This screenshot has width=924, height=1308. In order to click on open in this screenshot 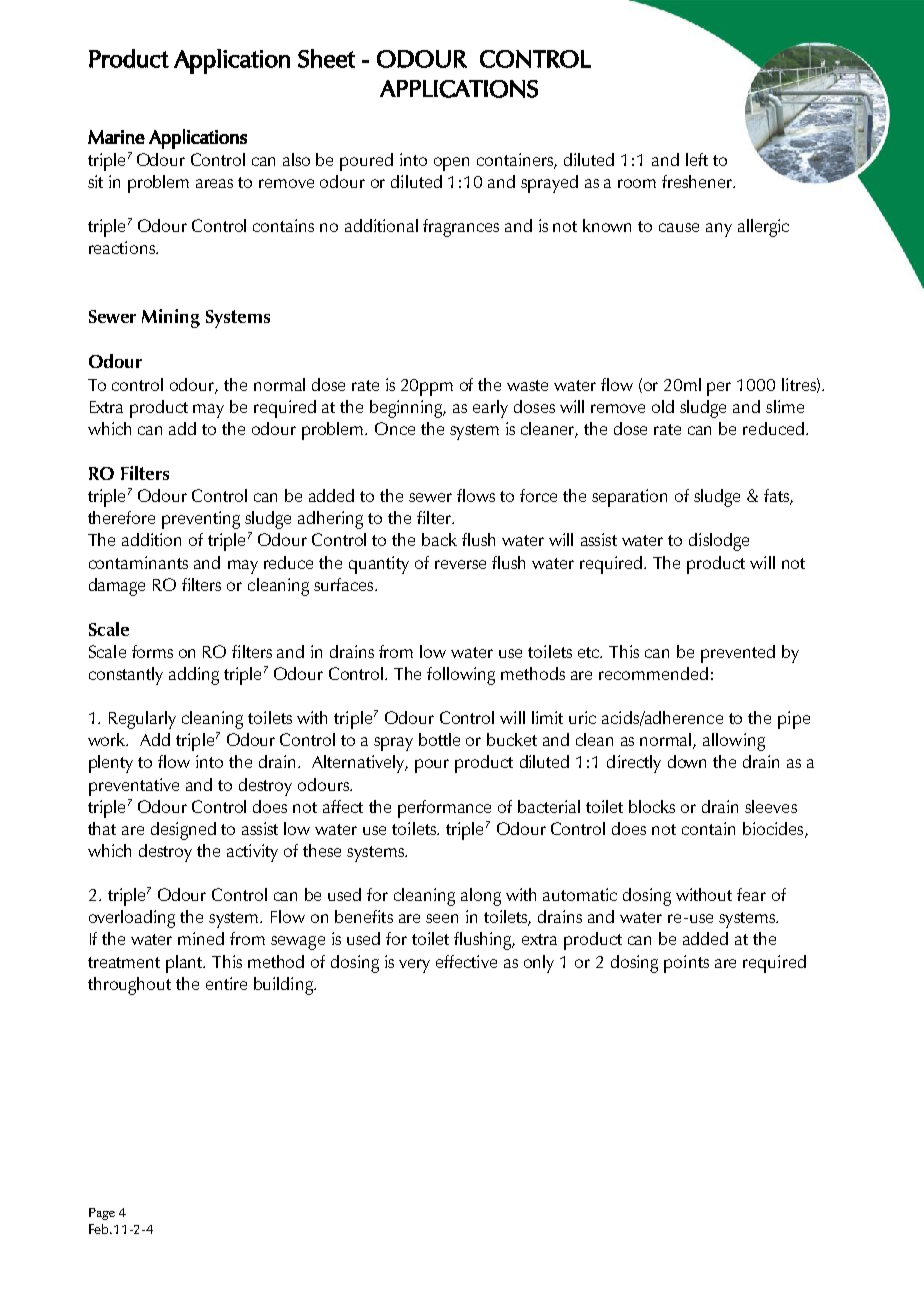, I will do `click(451, 164)`.
